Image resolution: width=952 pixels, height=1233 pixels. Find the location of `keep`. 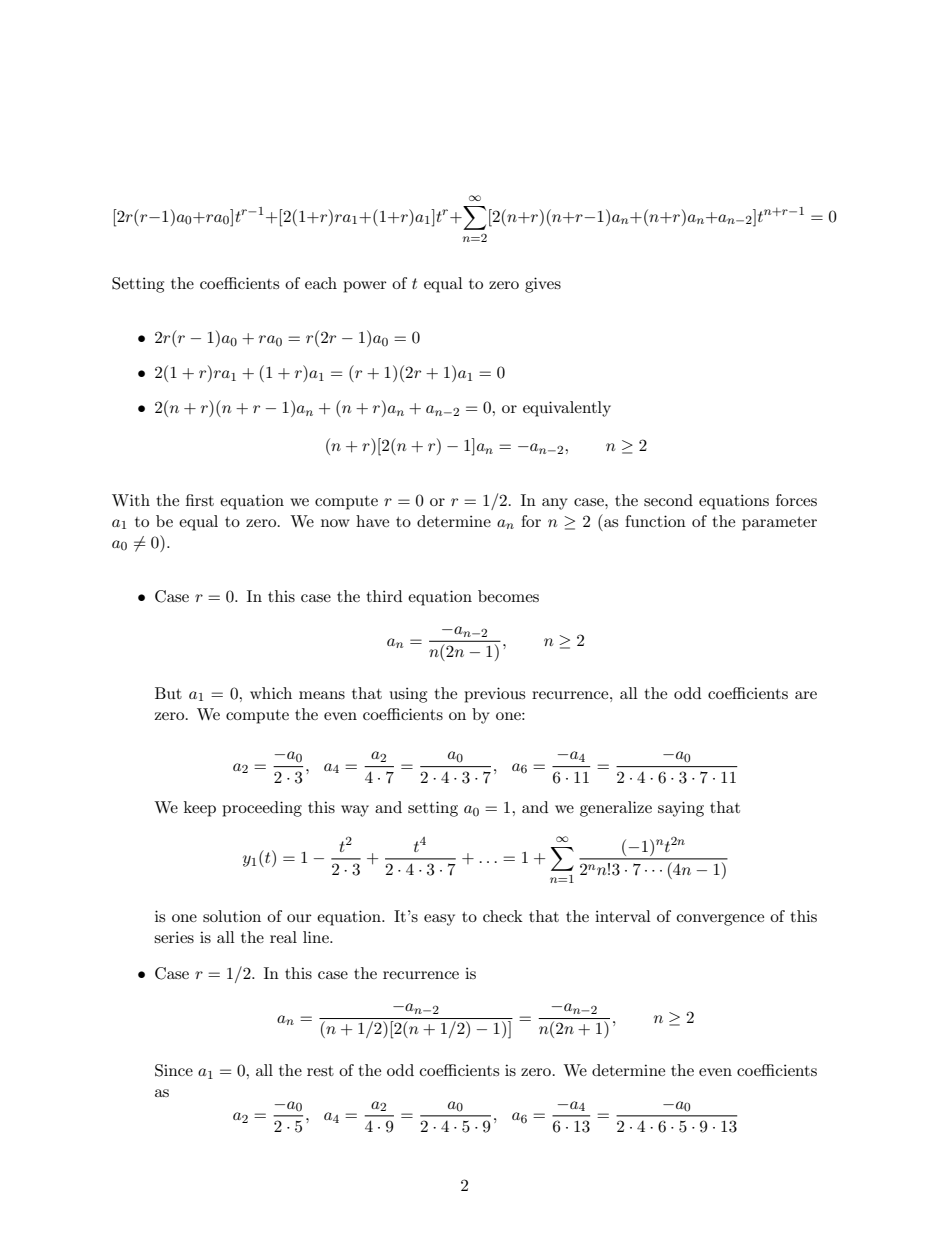

keep is located at coordinates (200, 809).
